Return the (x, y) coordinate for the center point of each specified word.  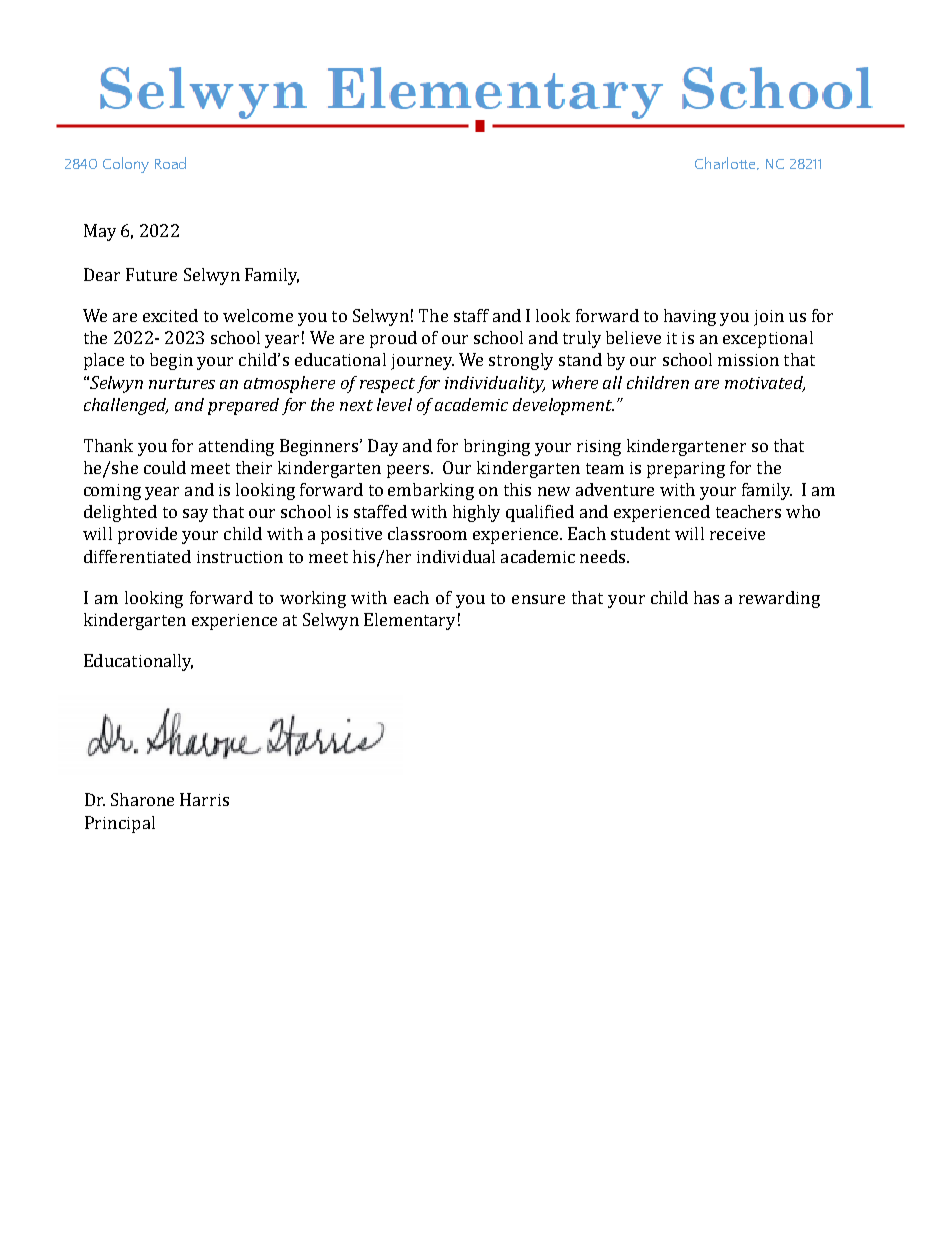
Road (170, 163)
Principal (120, 824)
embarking (431, 491)
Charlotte (726, 163)
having (690, 317)
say (195, 515)
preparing (686, 470)
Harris (204, 799)
